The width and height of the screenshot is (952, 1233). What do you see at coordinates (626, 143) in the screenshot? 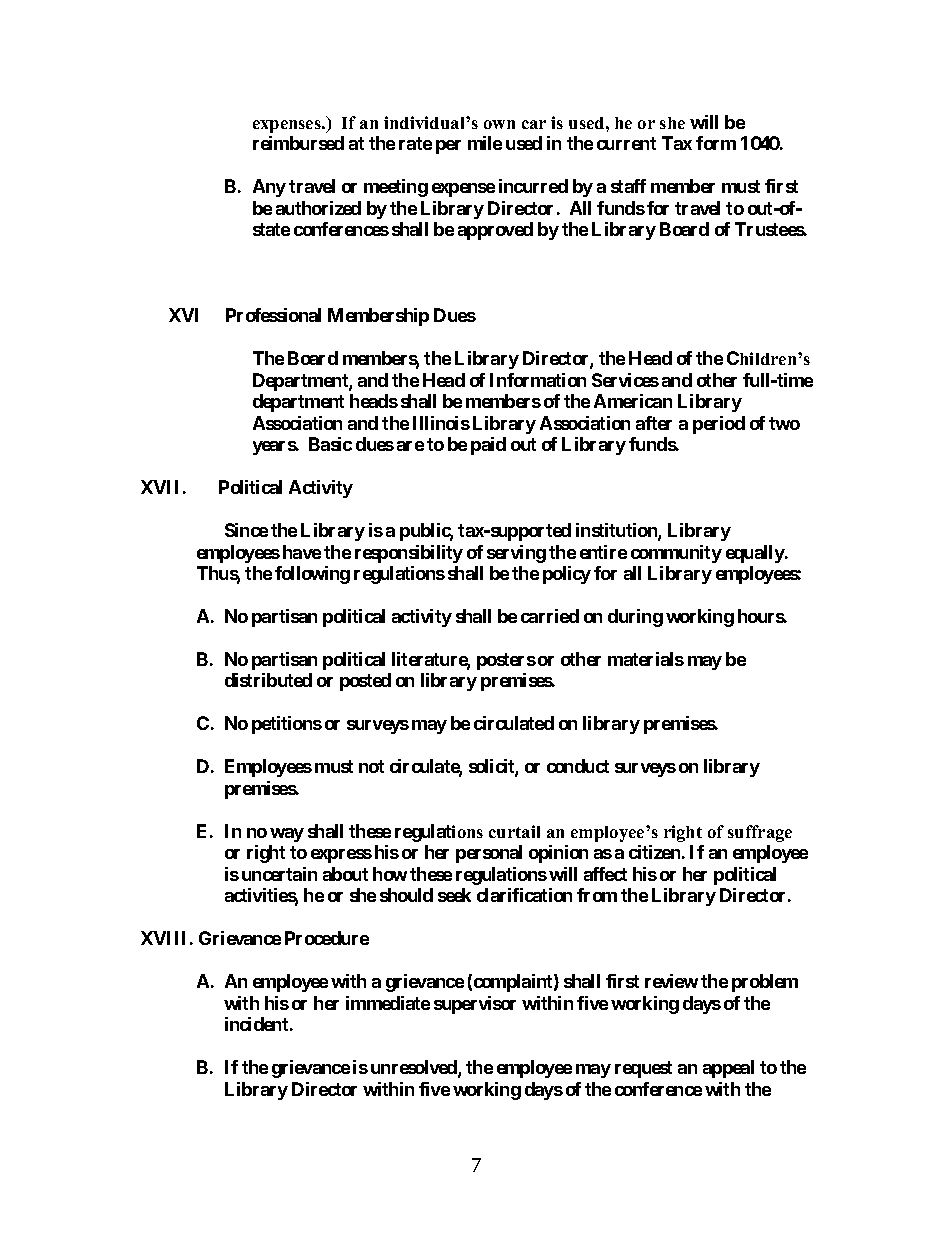
I see `current` at bounding box center [626, 143].
